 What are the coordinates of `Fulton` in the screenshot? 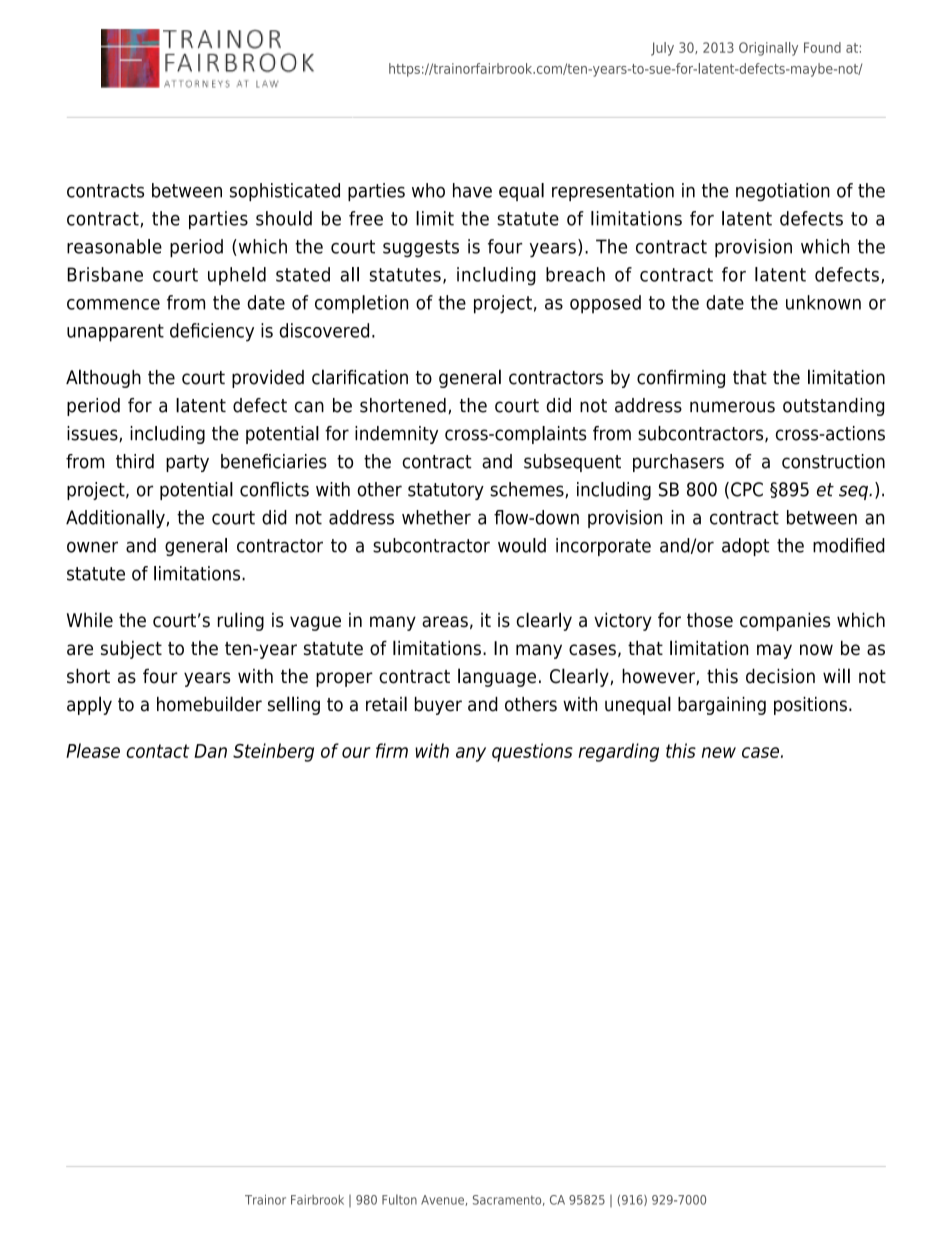 It's located at (399, 1199).
